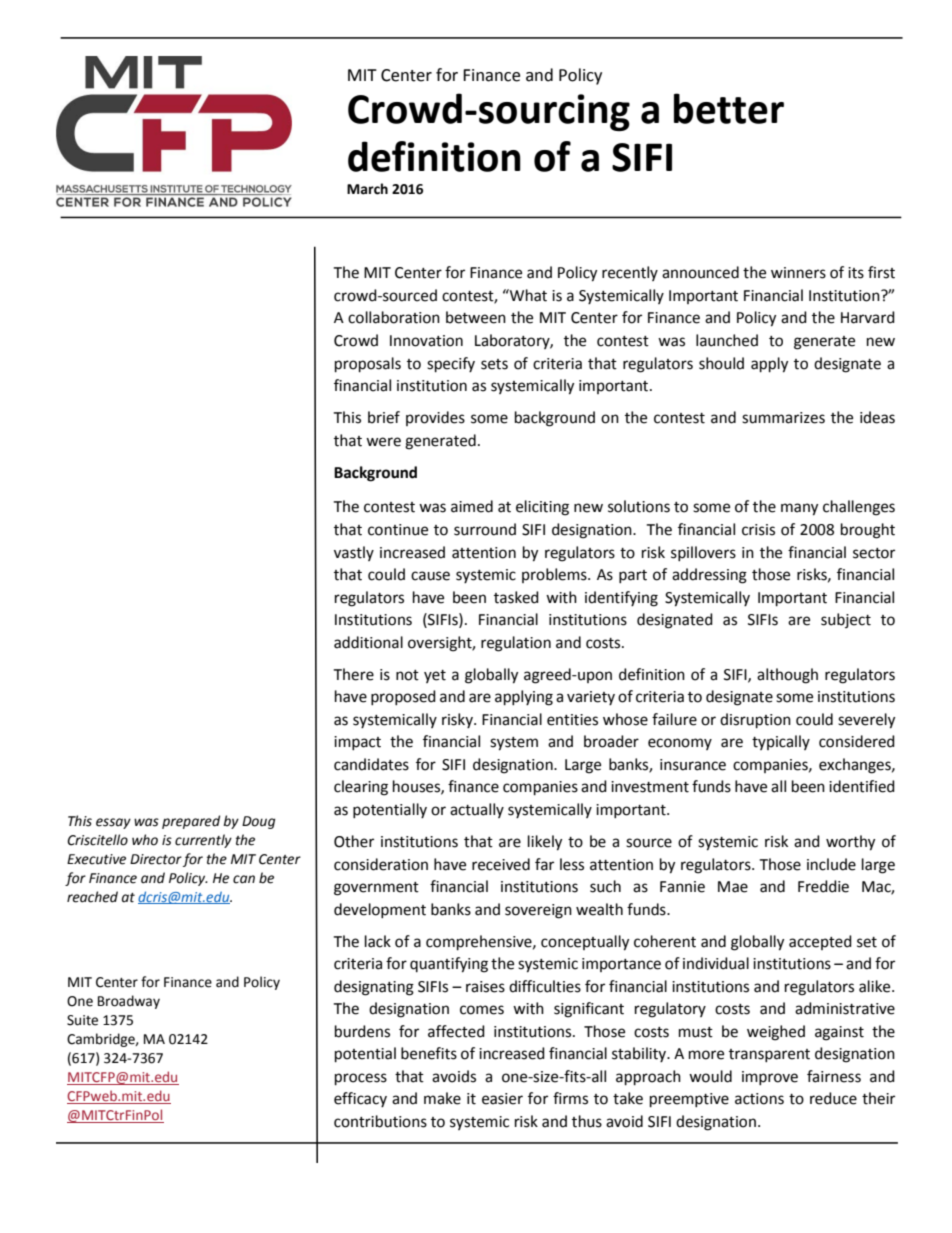 This screenshot has width=952, height=1233. I want to click on summarizes, so click(783, 418).
